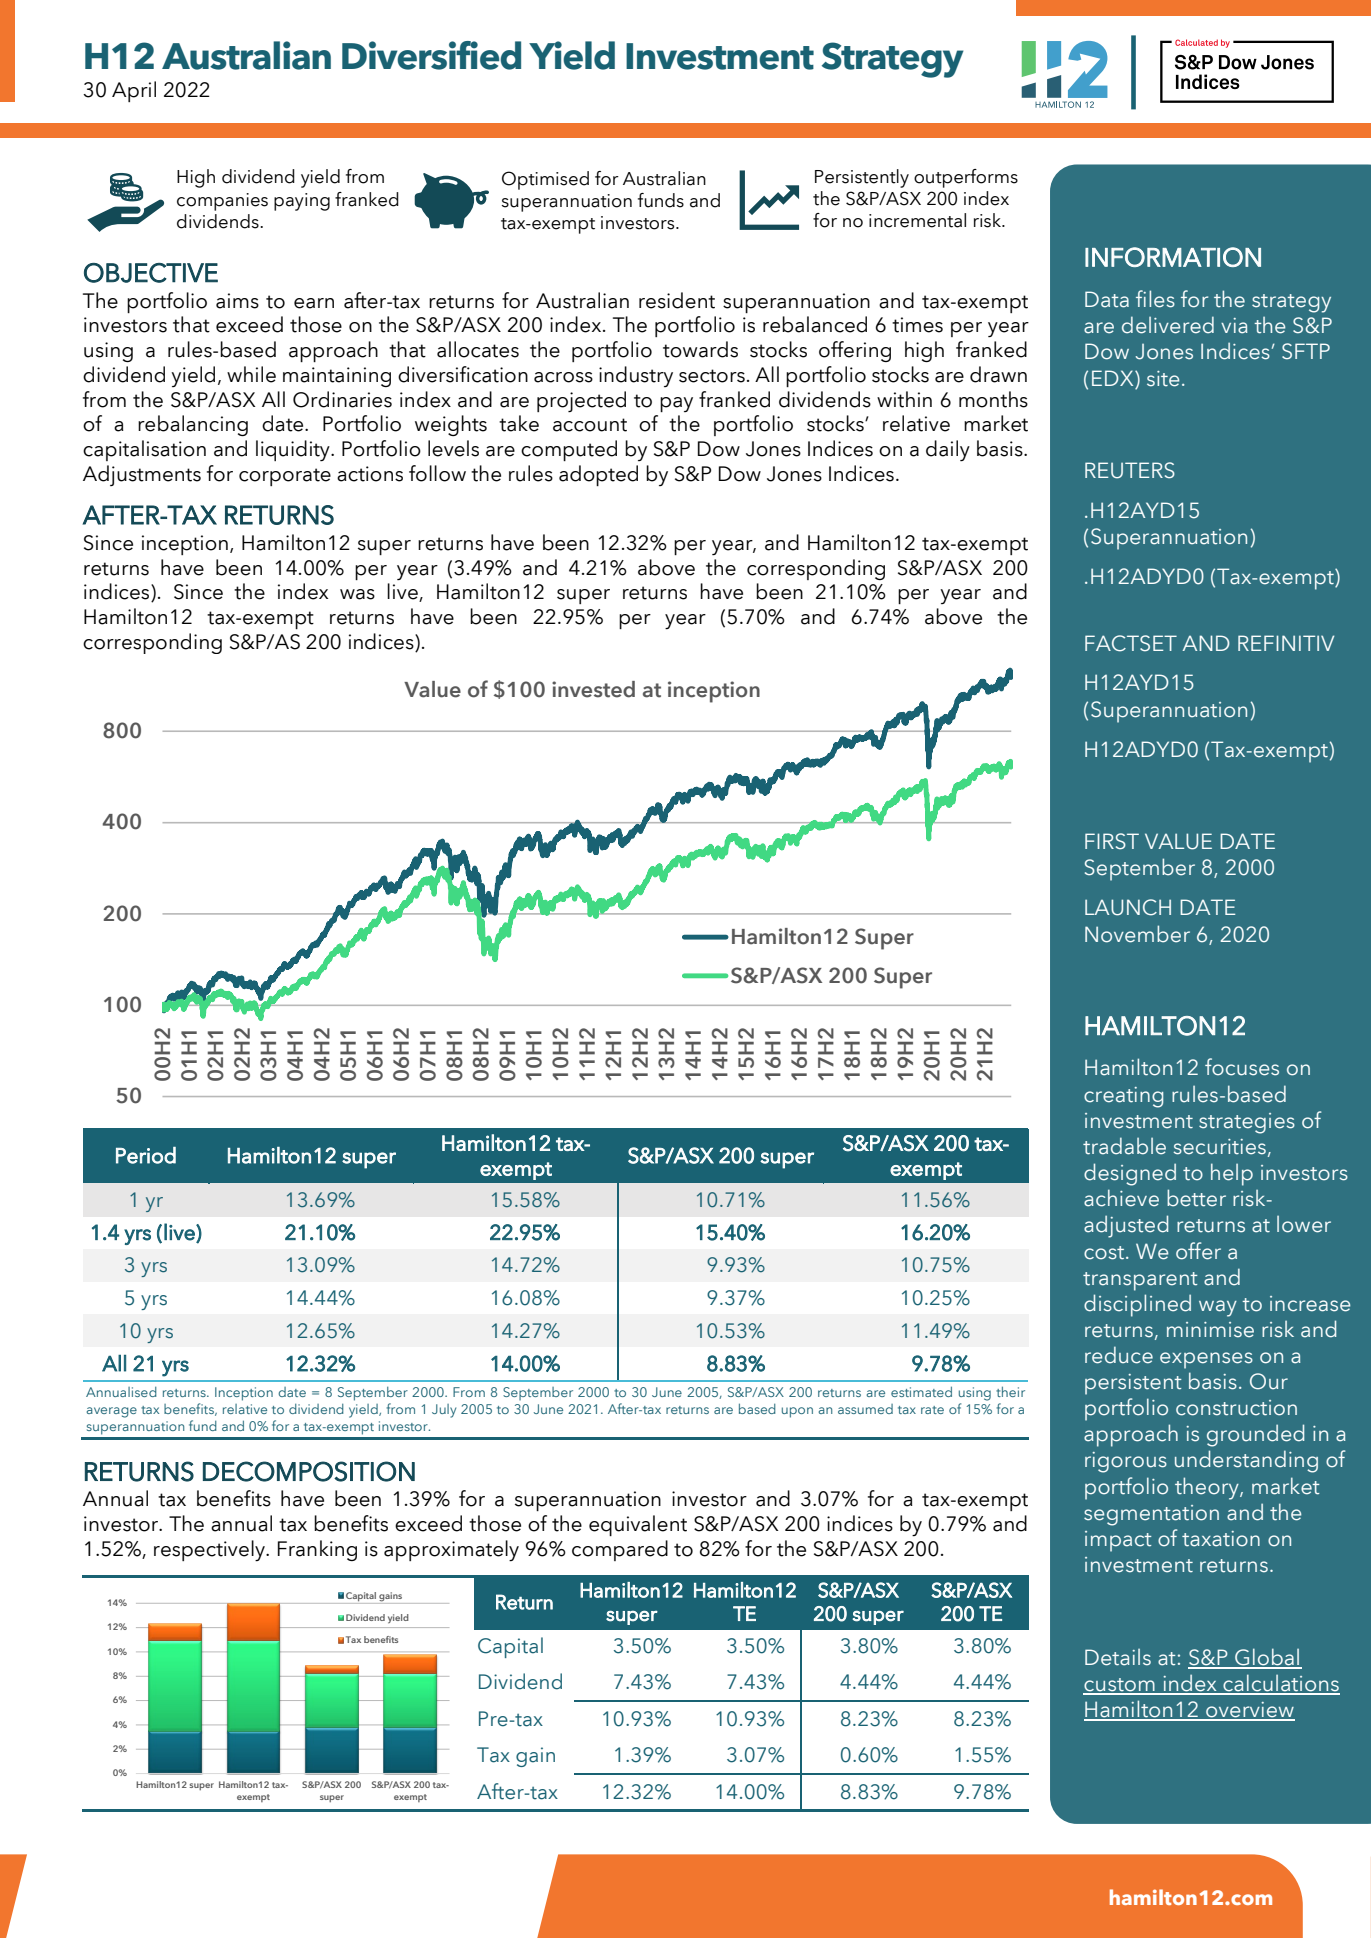 This document has width=1371, height=1938. I want to click on Optimised, so click(545, 180).
